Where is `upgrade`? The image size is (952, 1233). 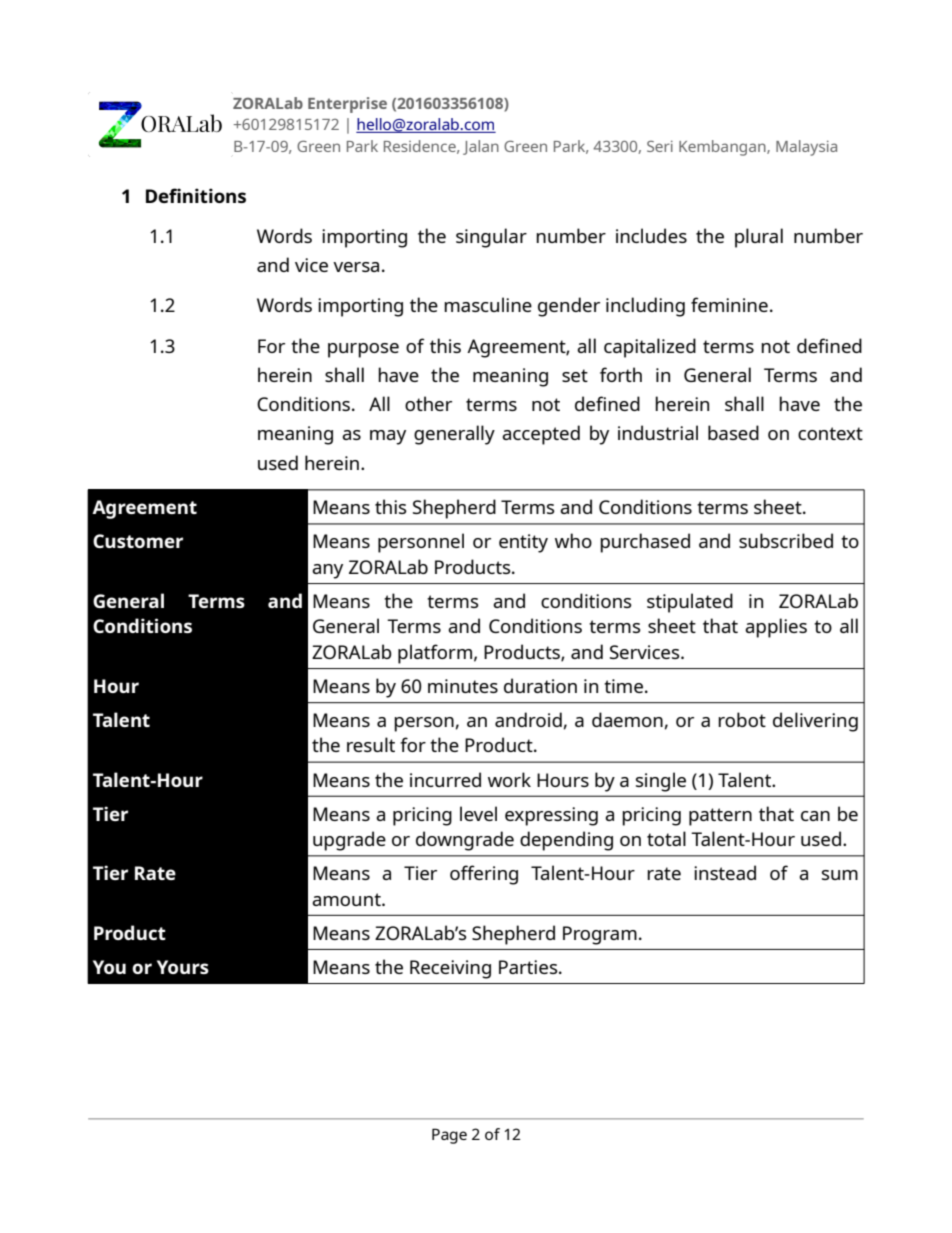
upgrade is located at coordinates (349, 841).
